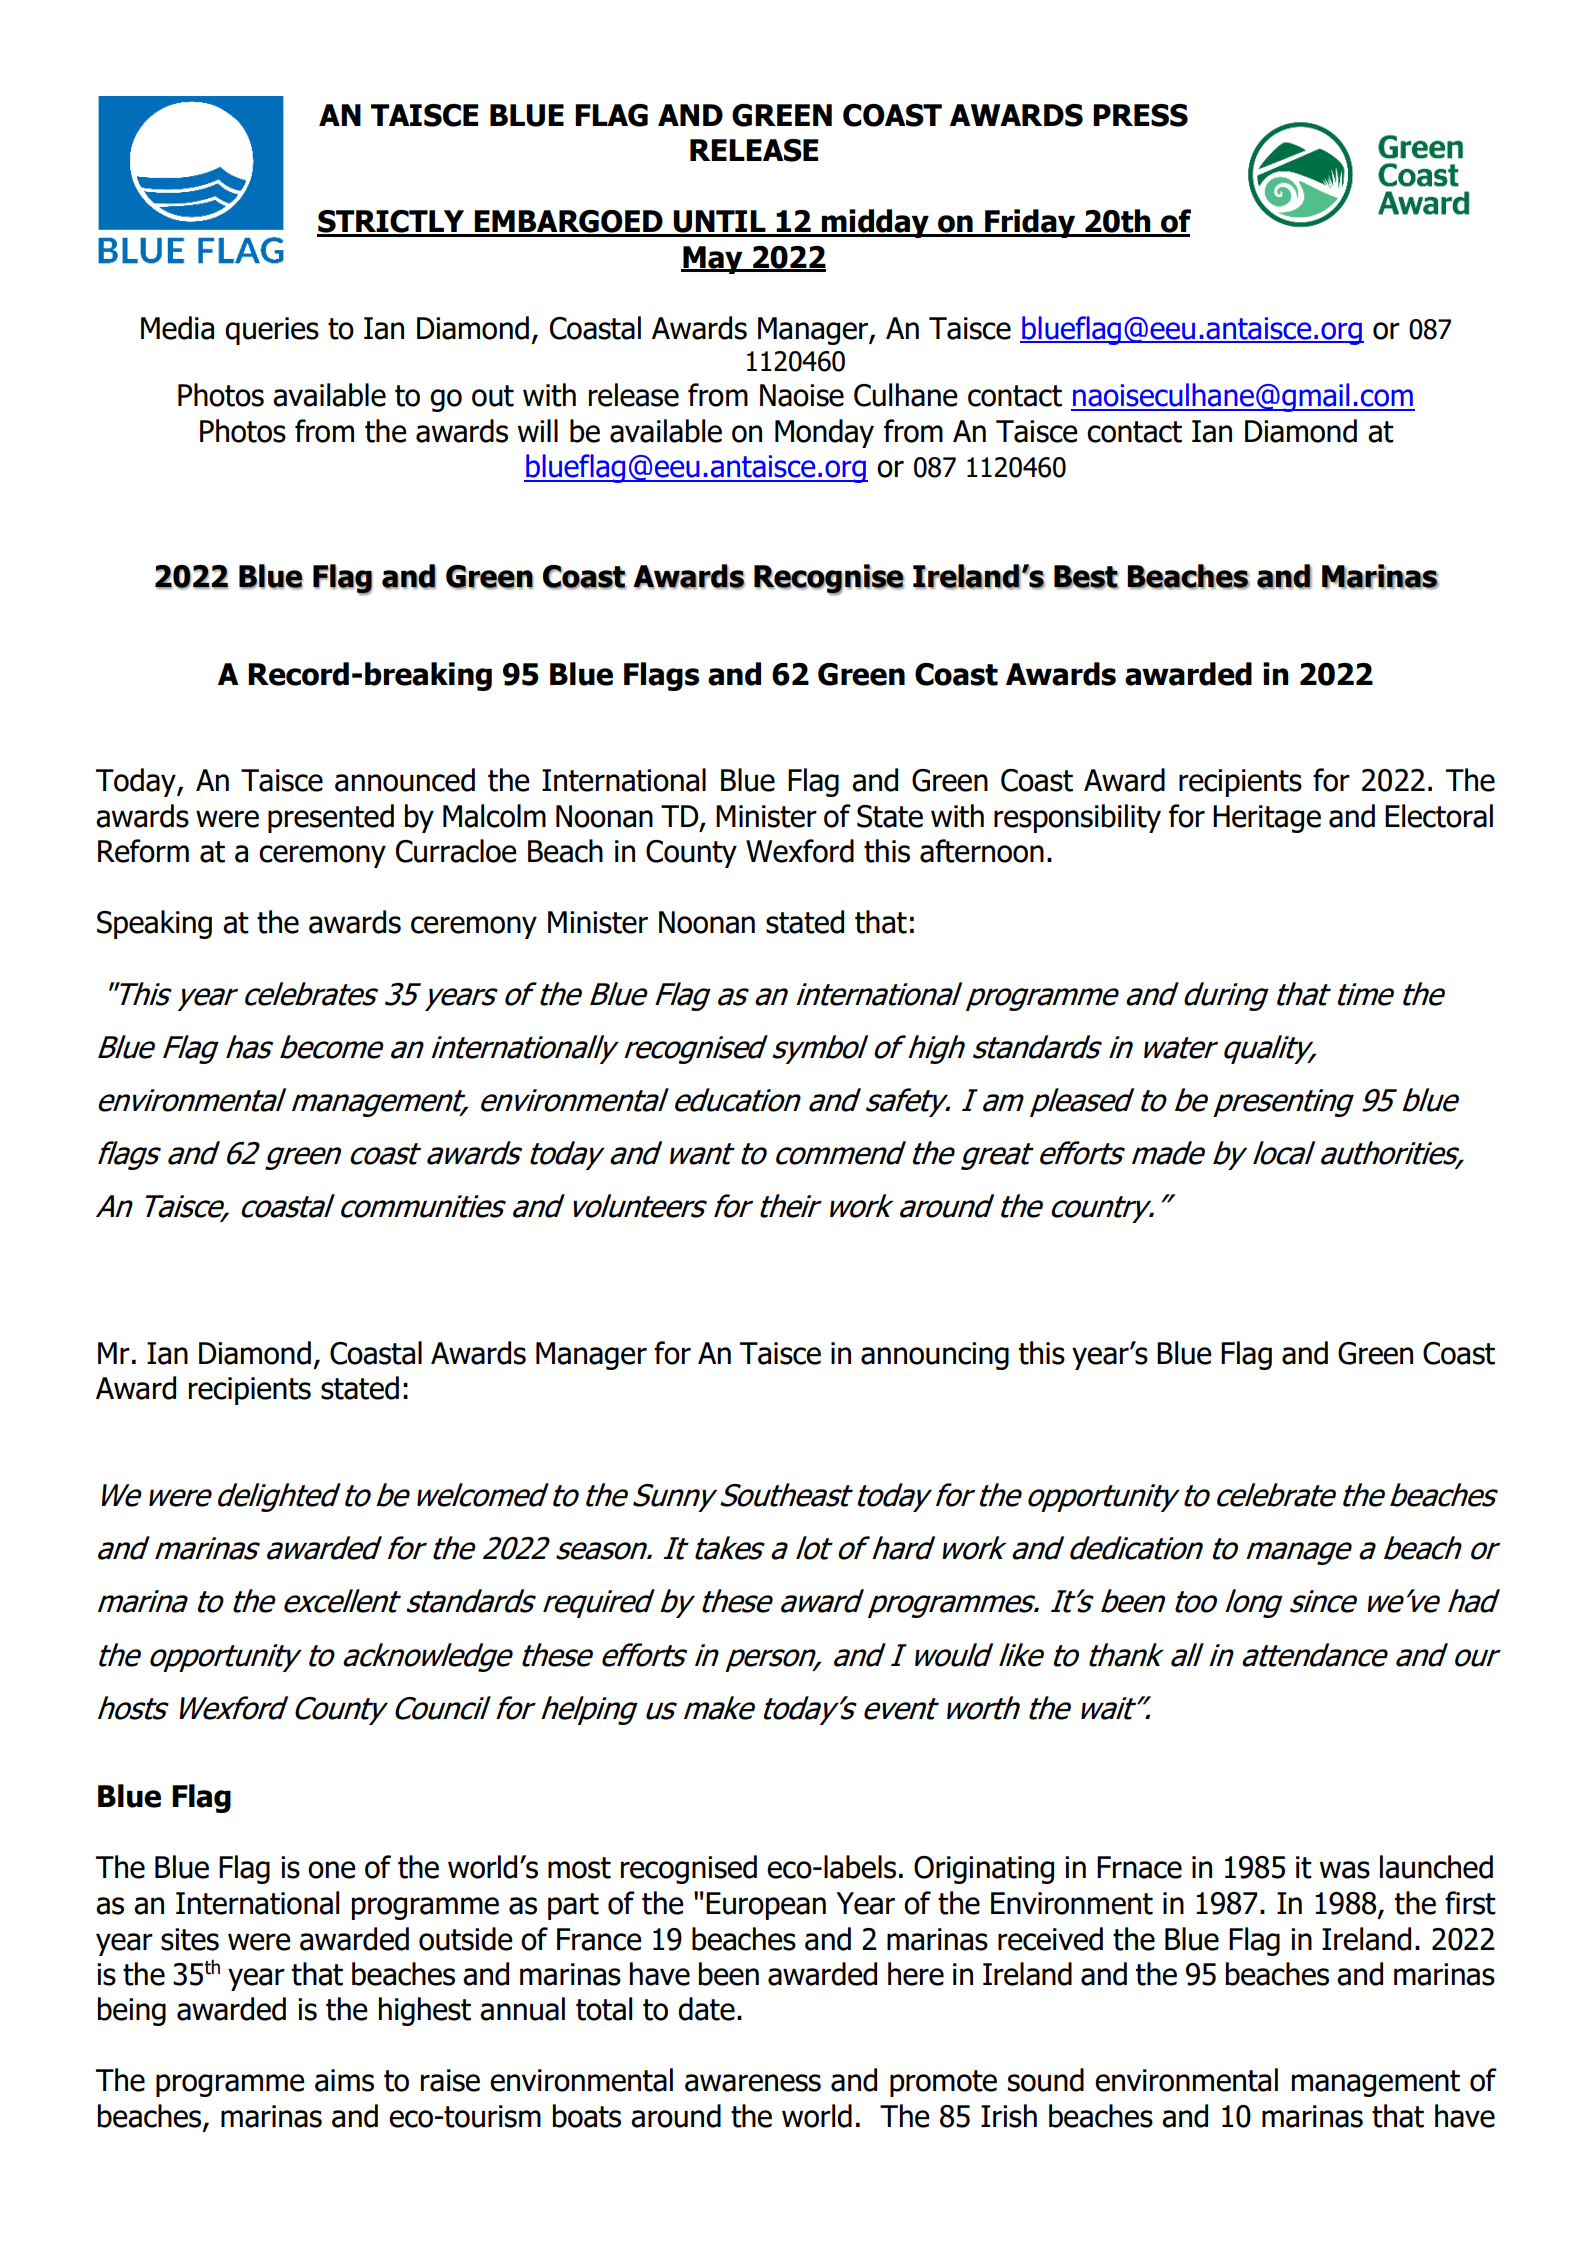 The width and height of the document is (1591, 2250). Describe the element at coordinates (1267, 819) in the document. I see `Heritage` at that location.
